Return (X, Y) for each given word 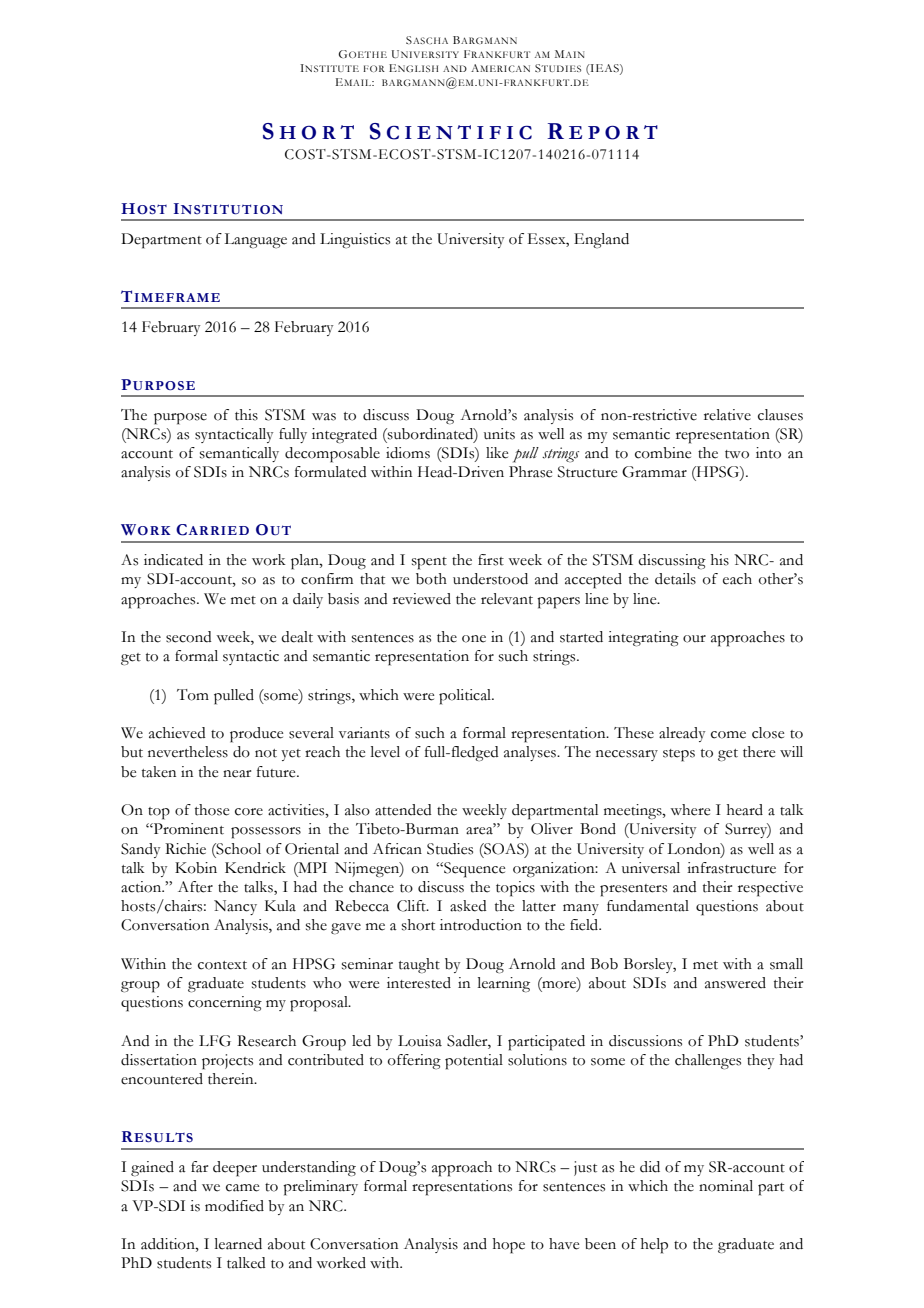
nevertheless (188, 752)
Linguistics (355, 240)
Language (255, 240)
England (601, 240)
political (466, 697)
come (728, 735)
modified (234, 1206)
